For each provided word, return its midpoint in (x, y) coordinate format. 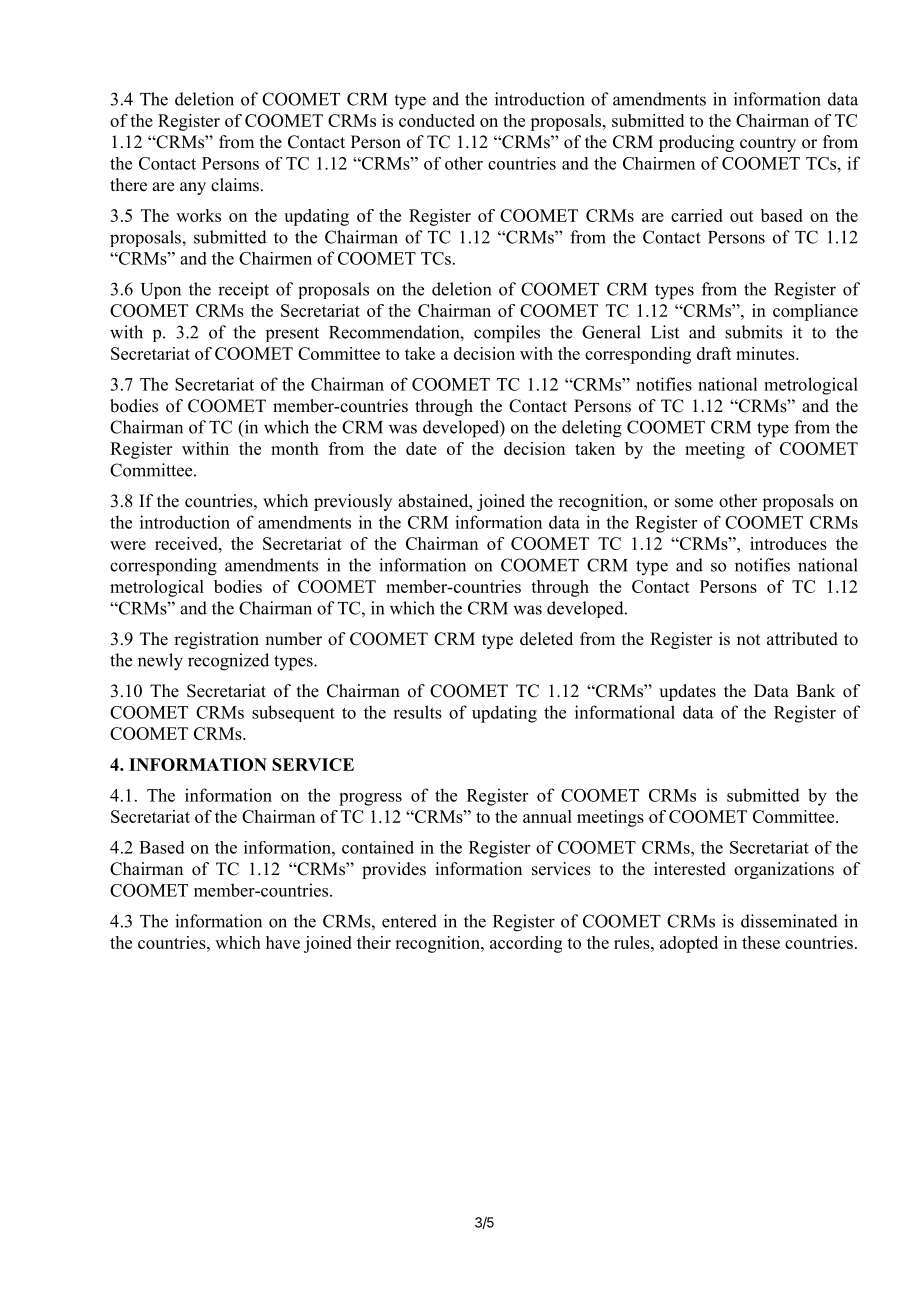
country (768, 144)
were (128, 545)
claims (235, 185)
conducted (437, 120)
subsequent (293, 713)
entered (409, 921)
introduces (788, 543)
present (292, 334)
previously (353, 502)
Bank (815, 690)
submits (753, 332)
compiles (507, 334)
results (417, 712)
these (761, 942)
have (283, 942)
